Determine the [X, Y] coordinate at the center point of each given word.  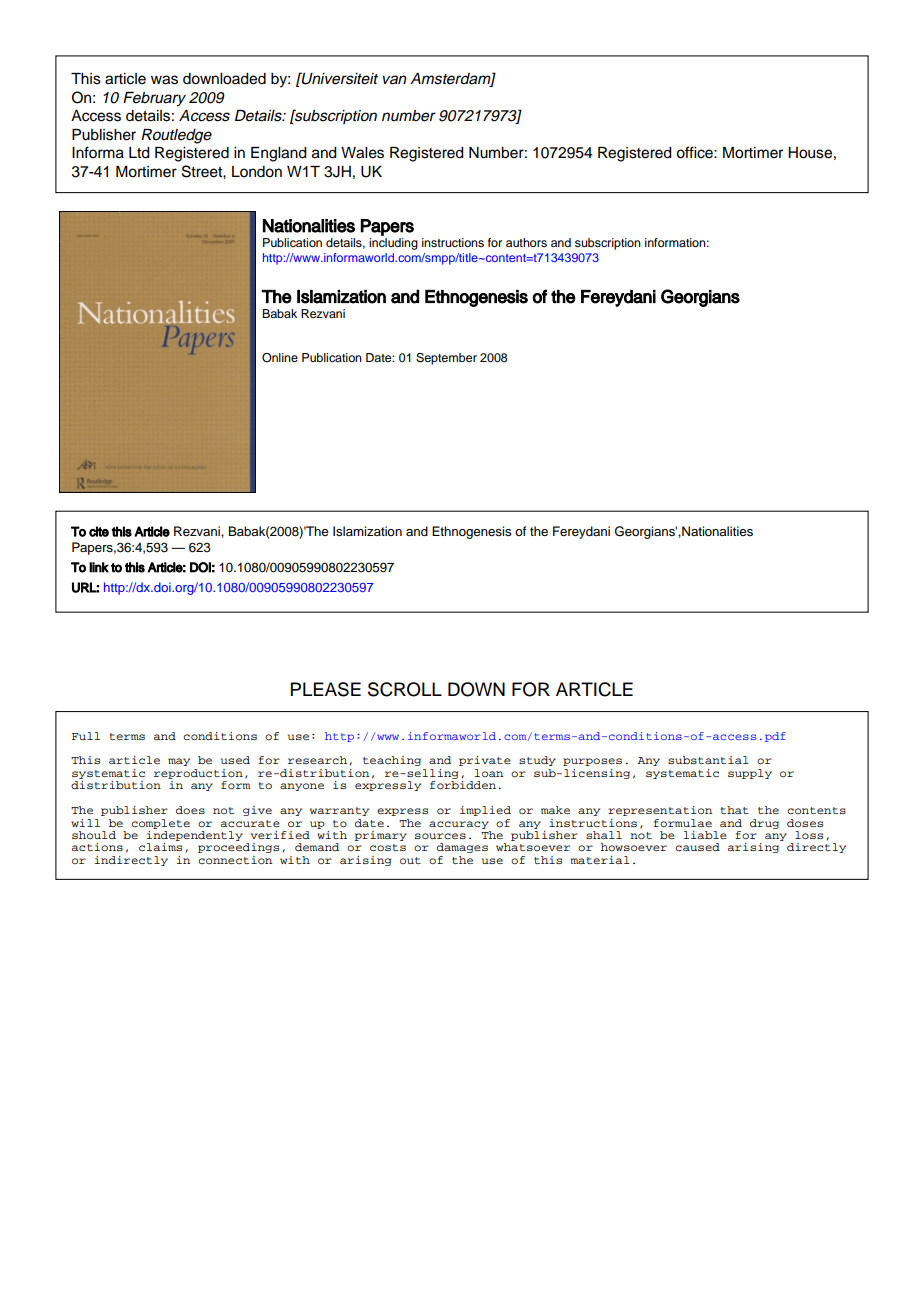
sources [440, 836]
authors [526, 242]
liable [705, 835]
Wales [362, 153]
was [164, 80]
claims [160, 847]
